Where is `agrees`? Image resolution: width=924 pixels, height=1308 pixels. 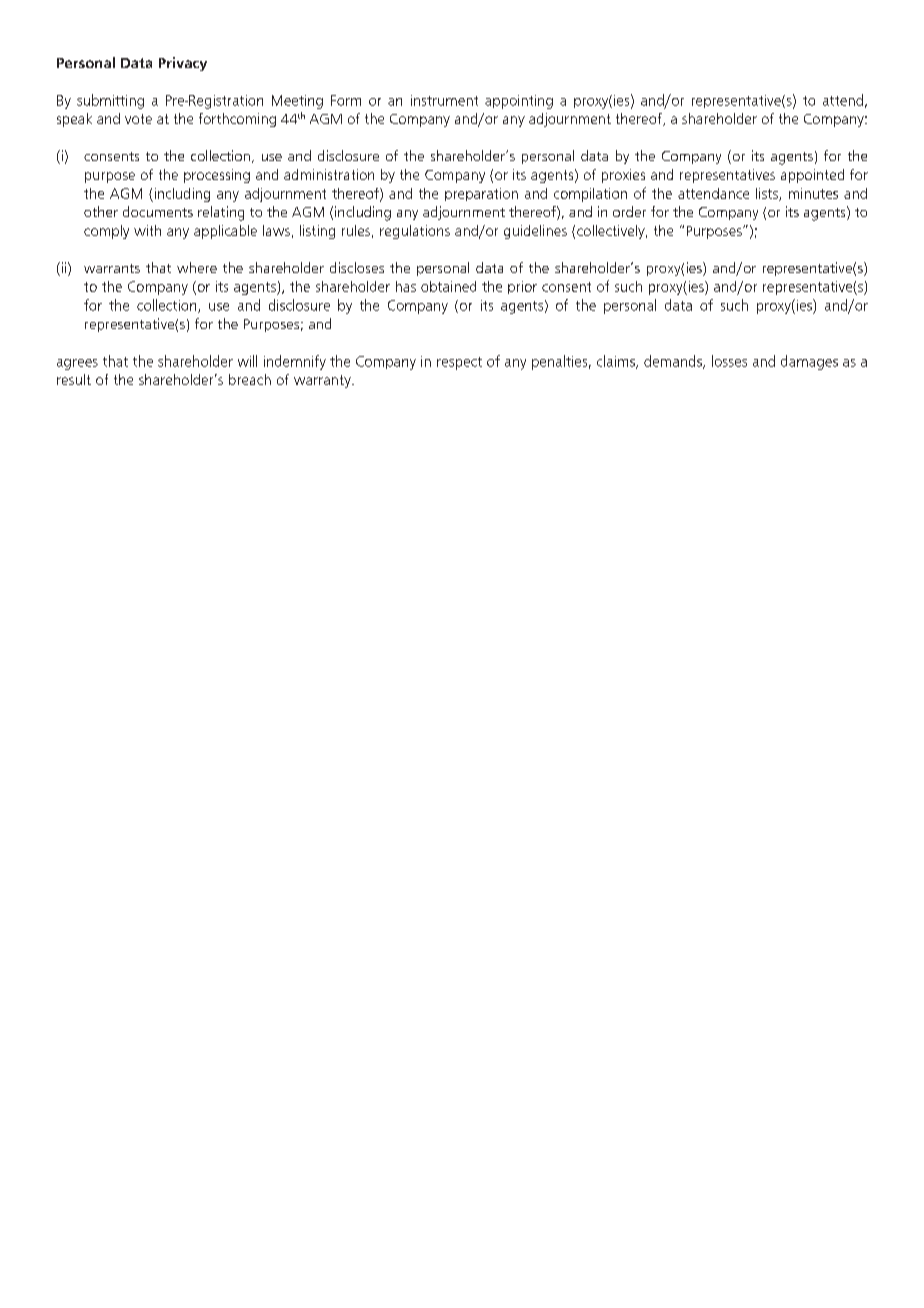
agrees is located at coordinates (77, 364).
